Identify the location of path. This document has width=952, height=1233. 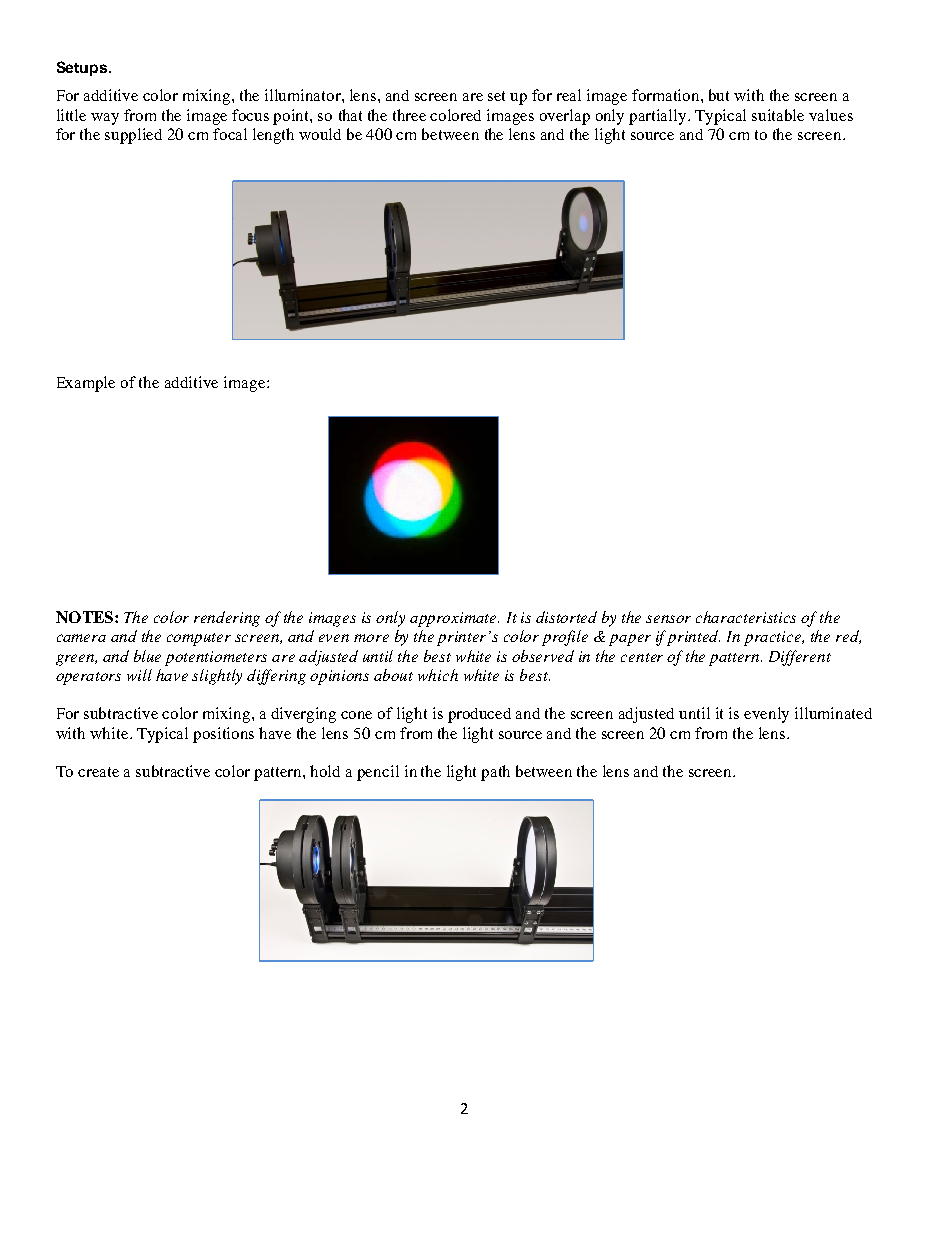
(495, 773).
